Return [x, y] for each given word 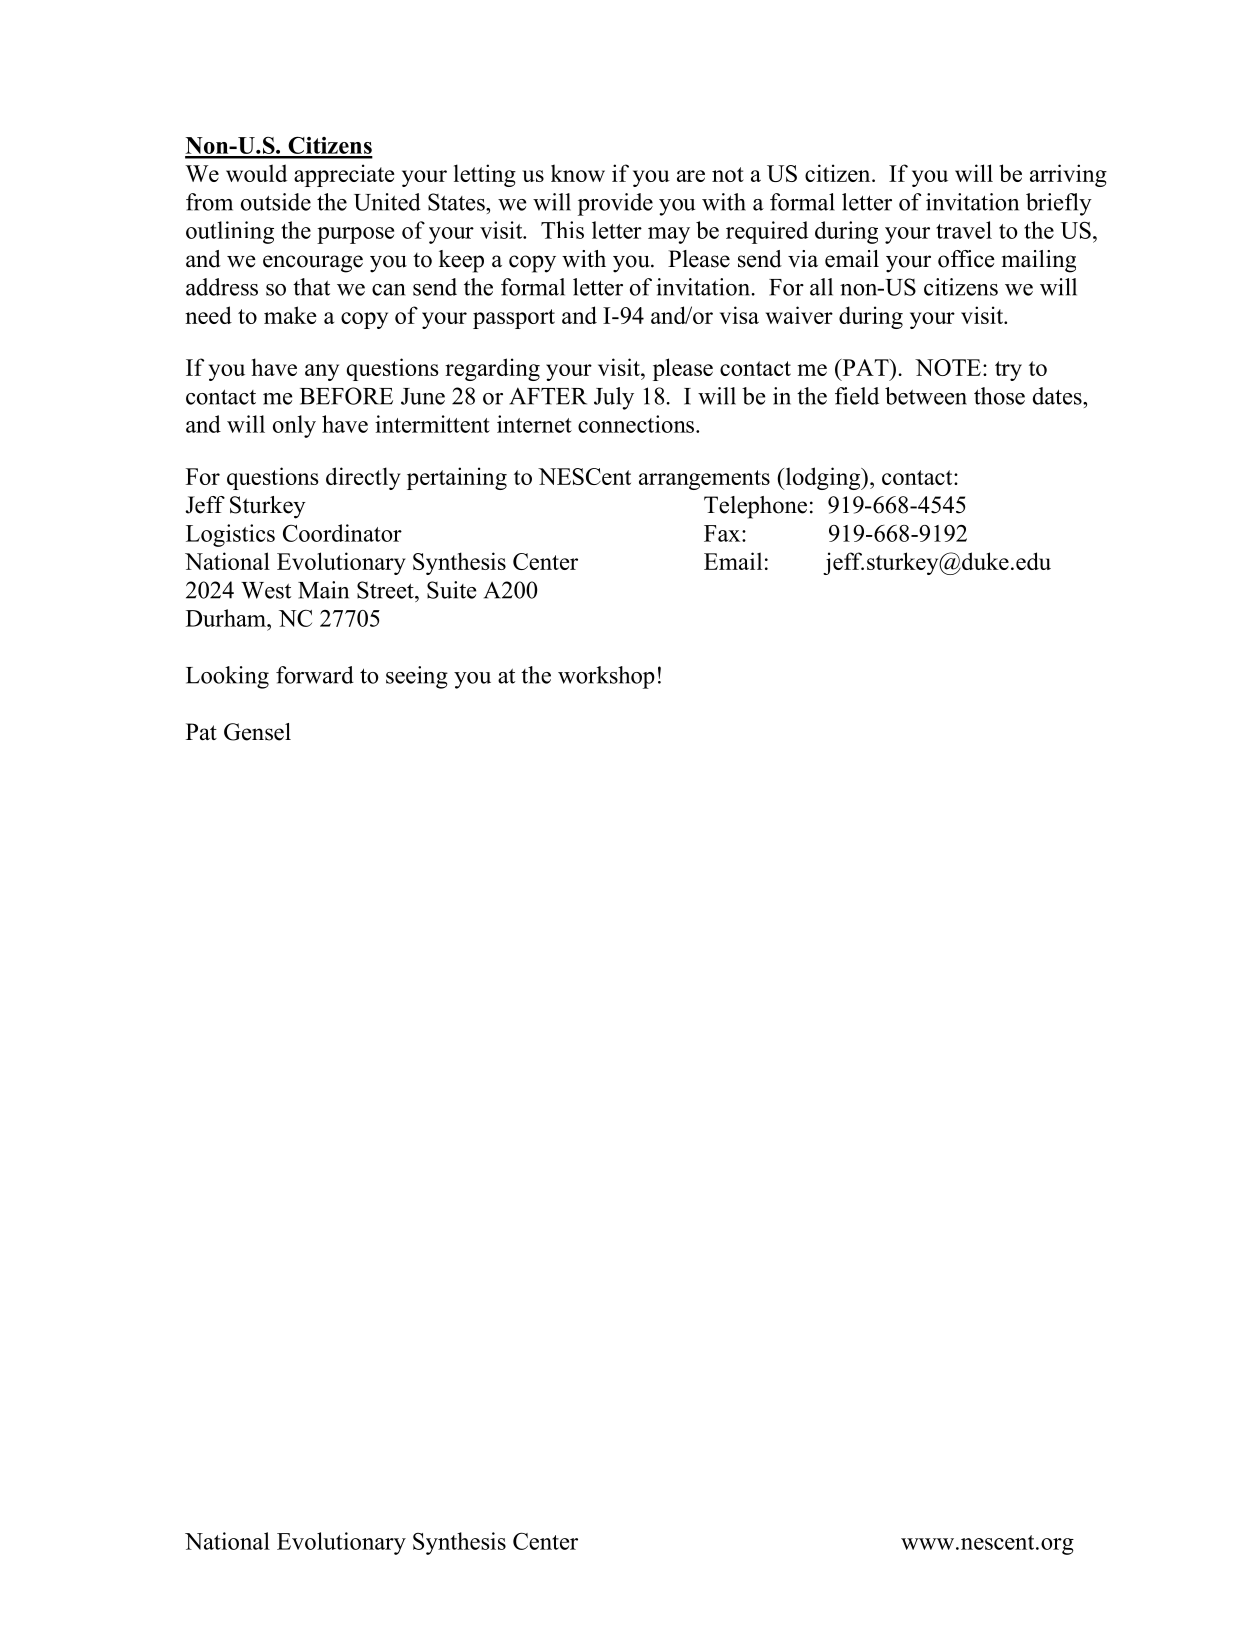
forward [315, 675]
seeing [417, 677]
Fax [723, 533]
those [999, 396]
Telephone [755, 507]
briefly [1059, 204]
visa [739, 315]
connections [636, 424]
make [290, 315]
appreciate [344, 175]
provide [615, 204]
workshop [606, 677]
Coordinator [342, 533]
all [821, 287]
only [294, 426]
